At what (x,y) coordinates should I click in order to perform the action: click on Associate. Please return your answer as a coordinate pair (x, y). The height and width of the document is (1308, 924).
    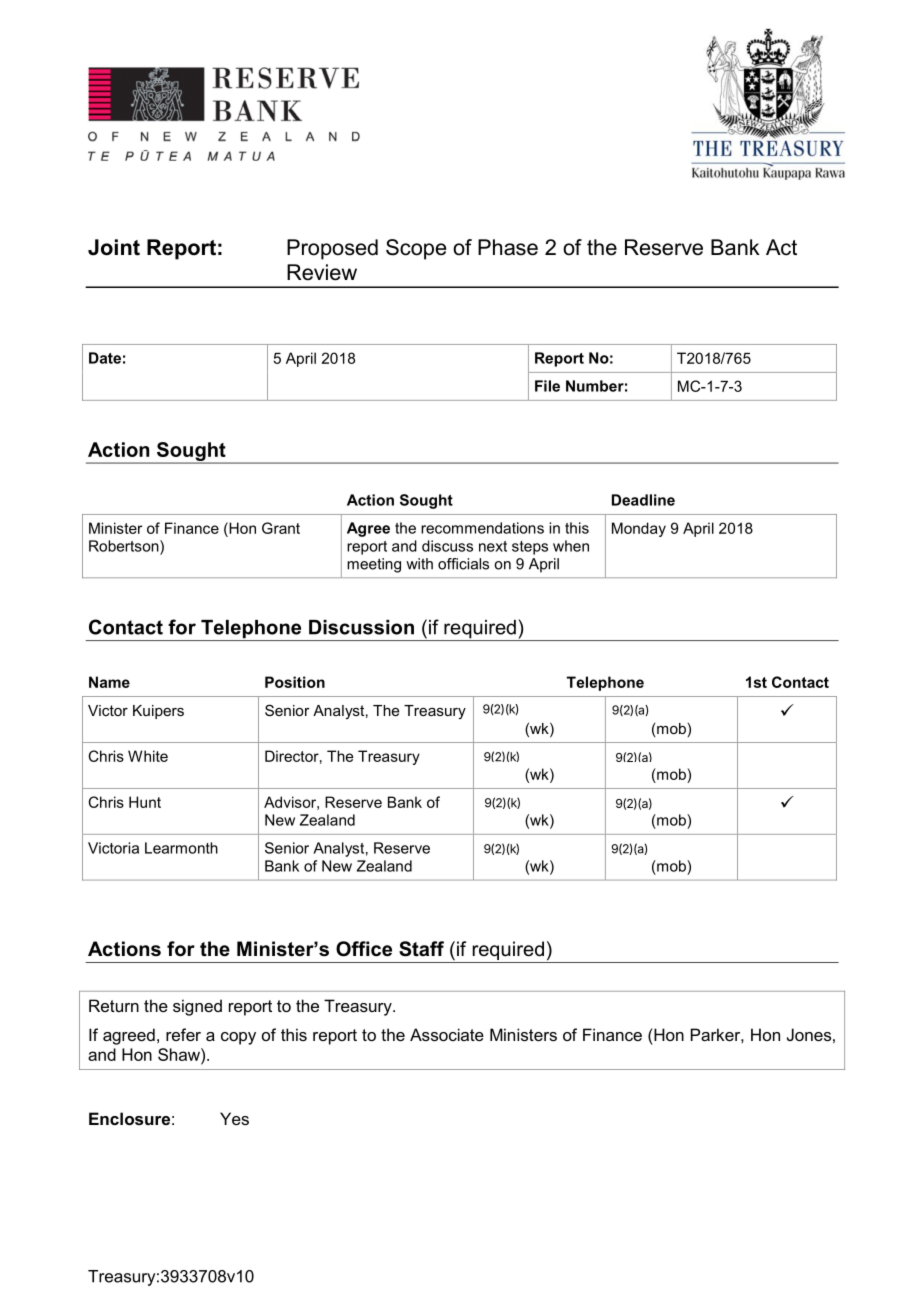
    Looking at the image, I should click on (447, 1034).
